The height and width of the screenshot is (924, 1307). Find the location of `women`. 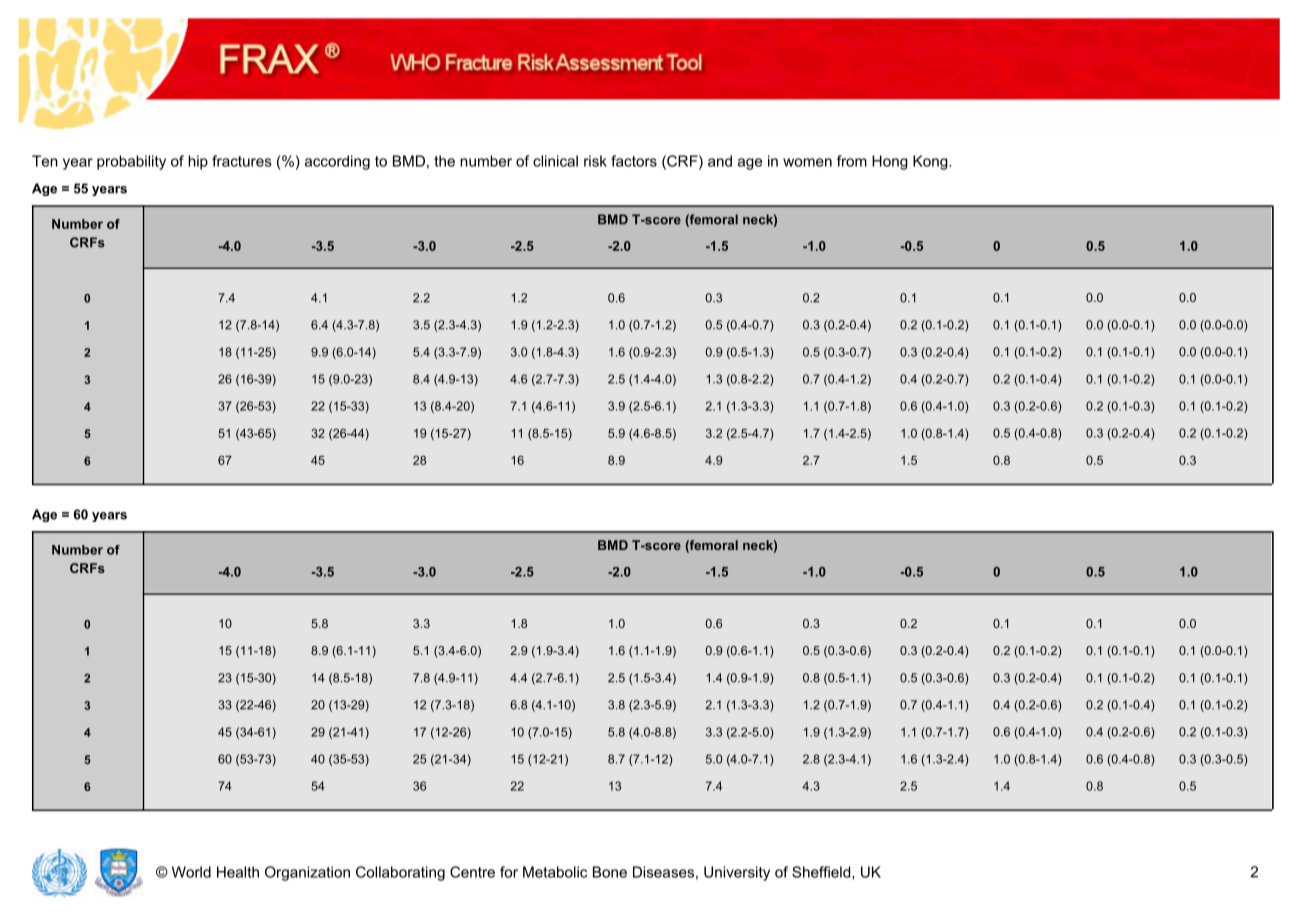

women is located at coordinates (807, 162).
